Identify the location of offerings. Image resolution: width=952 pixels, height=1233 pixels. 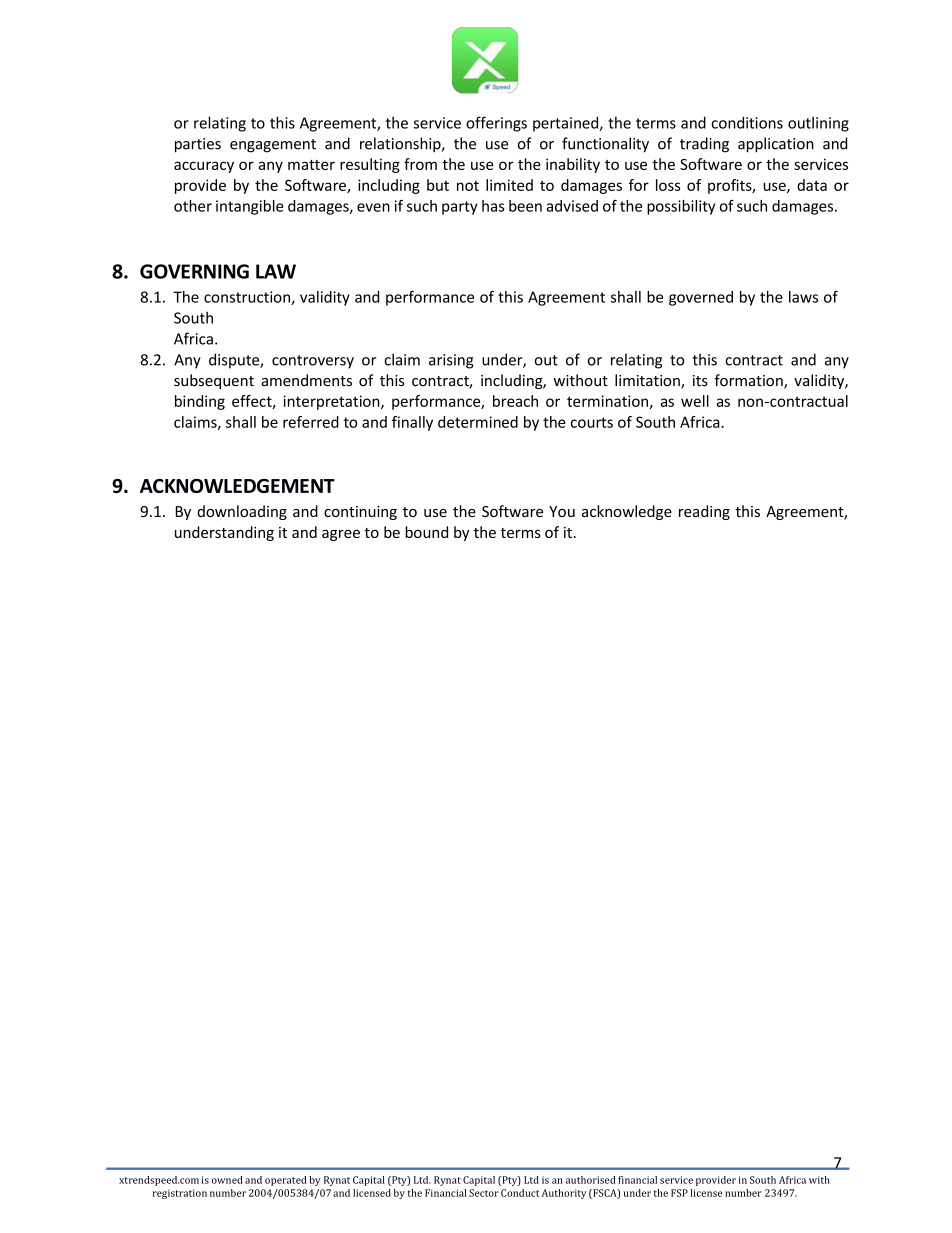
(496, 124).
